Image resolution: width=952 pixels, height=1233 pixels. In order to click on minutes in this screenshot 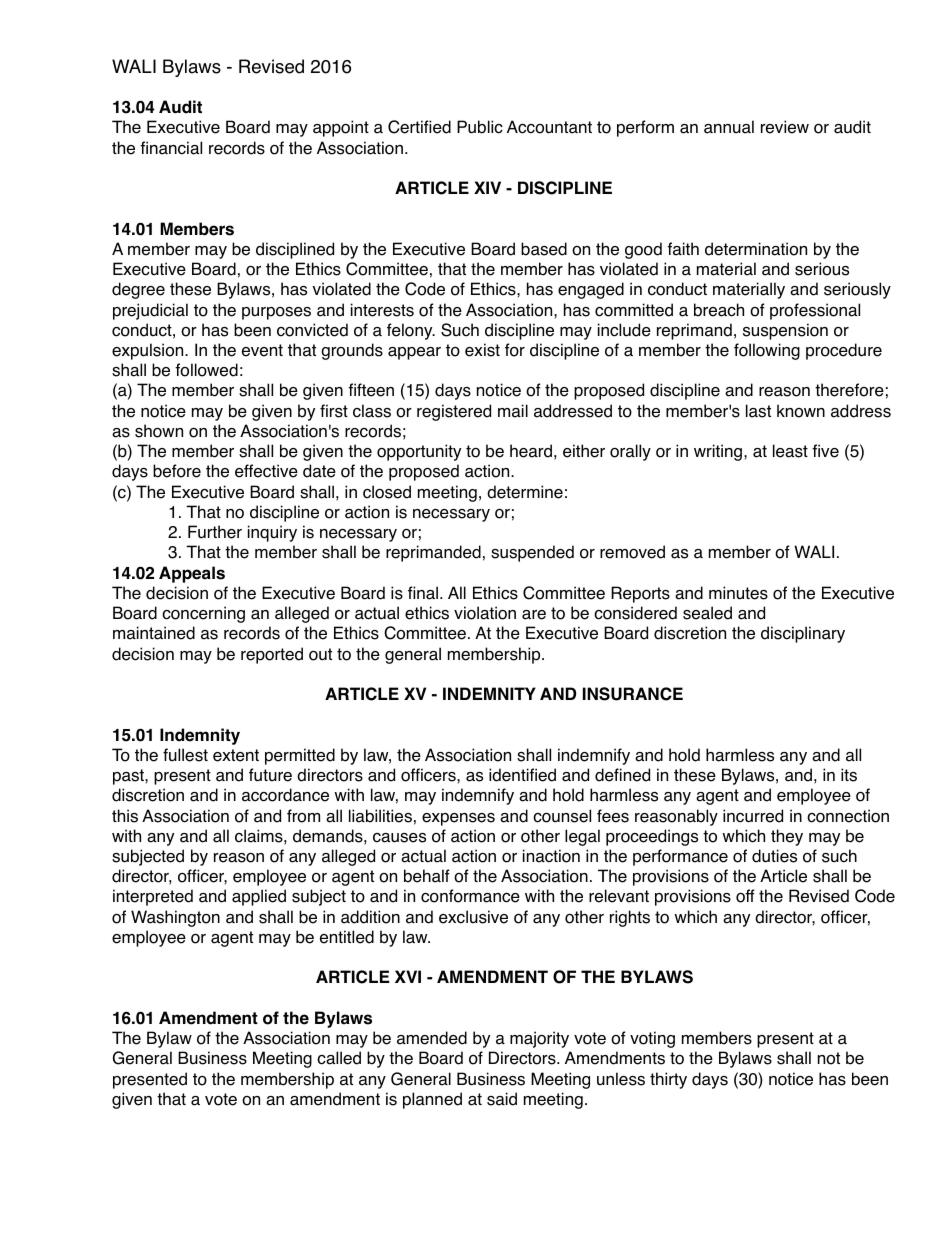, I will do `click(738, 593)`.
